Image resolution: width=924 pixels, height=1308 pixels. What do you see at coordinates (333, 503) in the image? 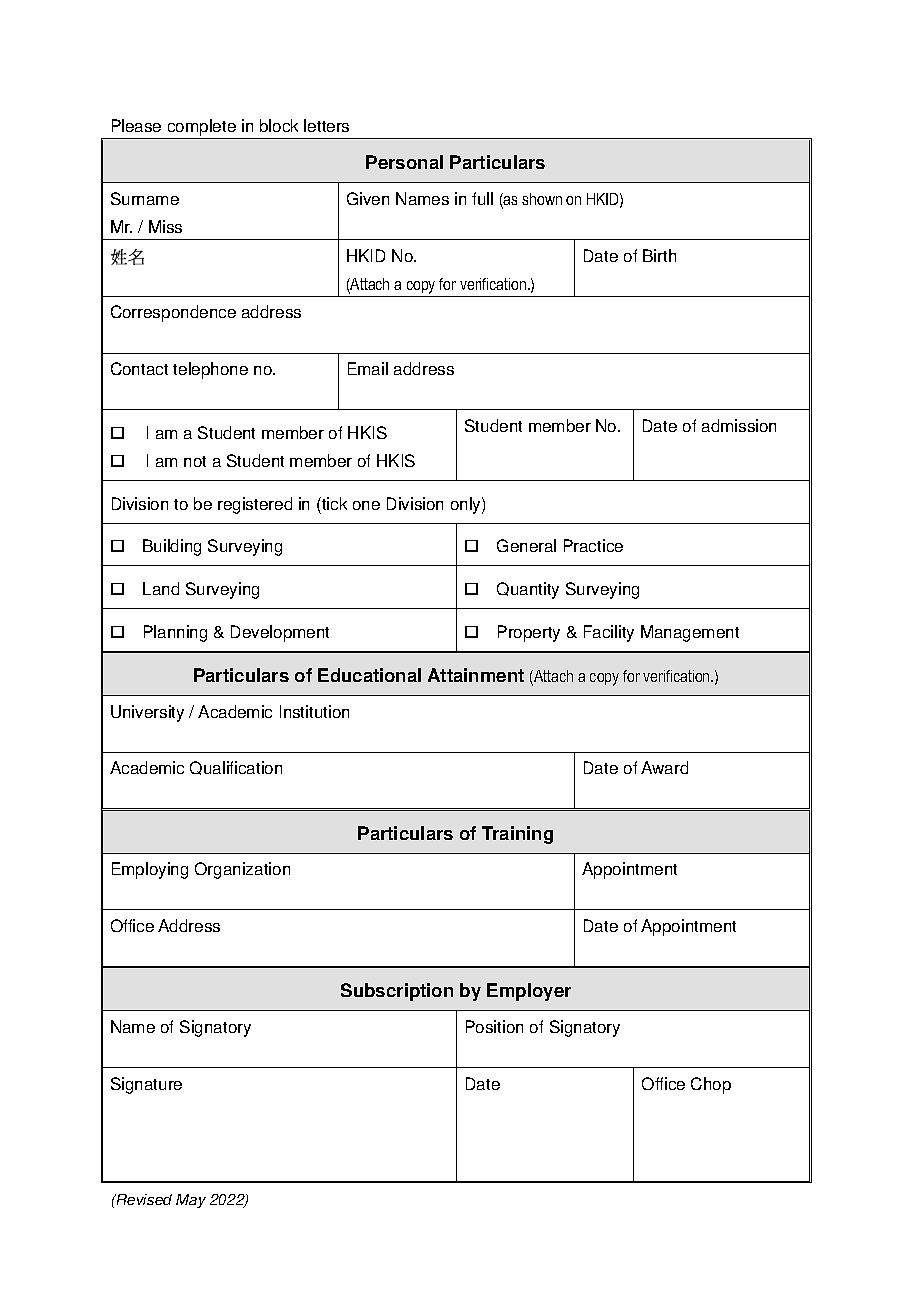
I see `tick` at bounding box center [333, 503].
